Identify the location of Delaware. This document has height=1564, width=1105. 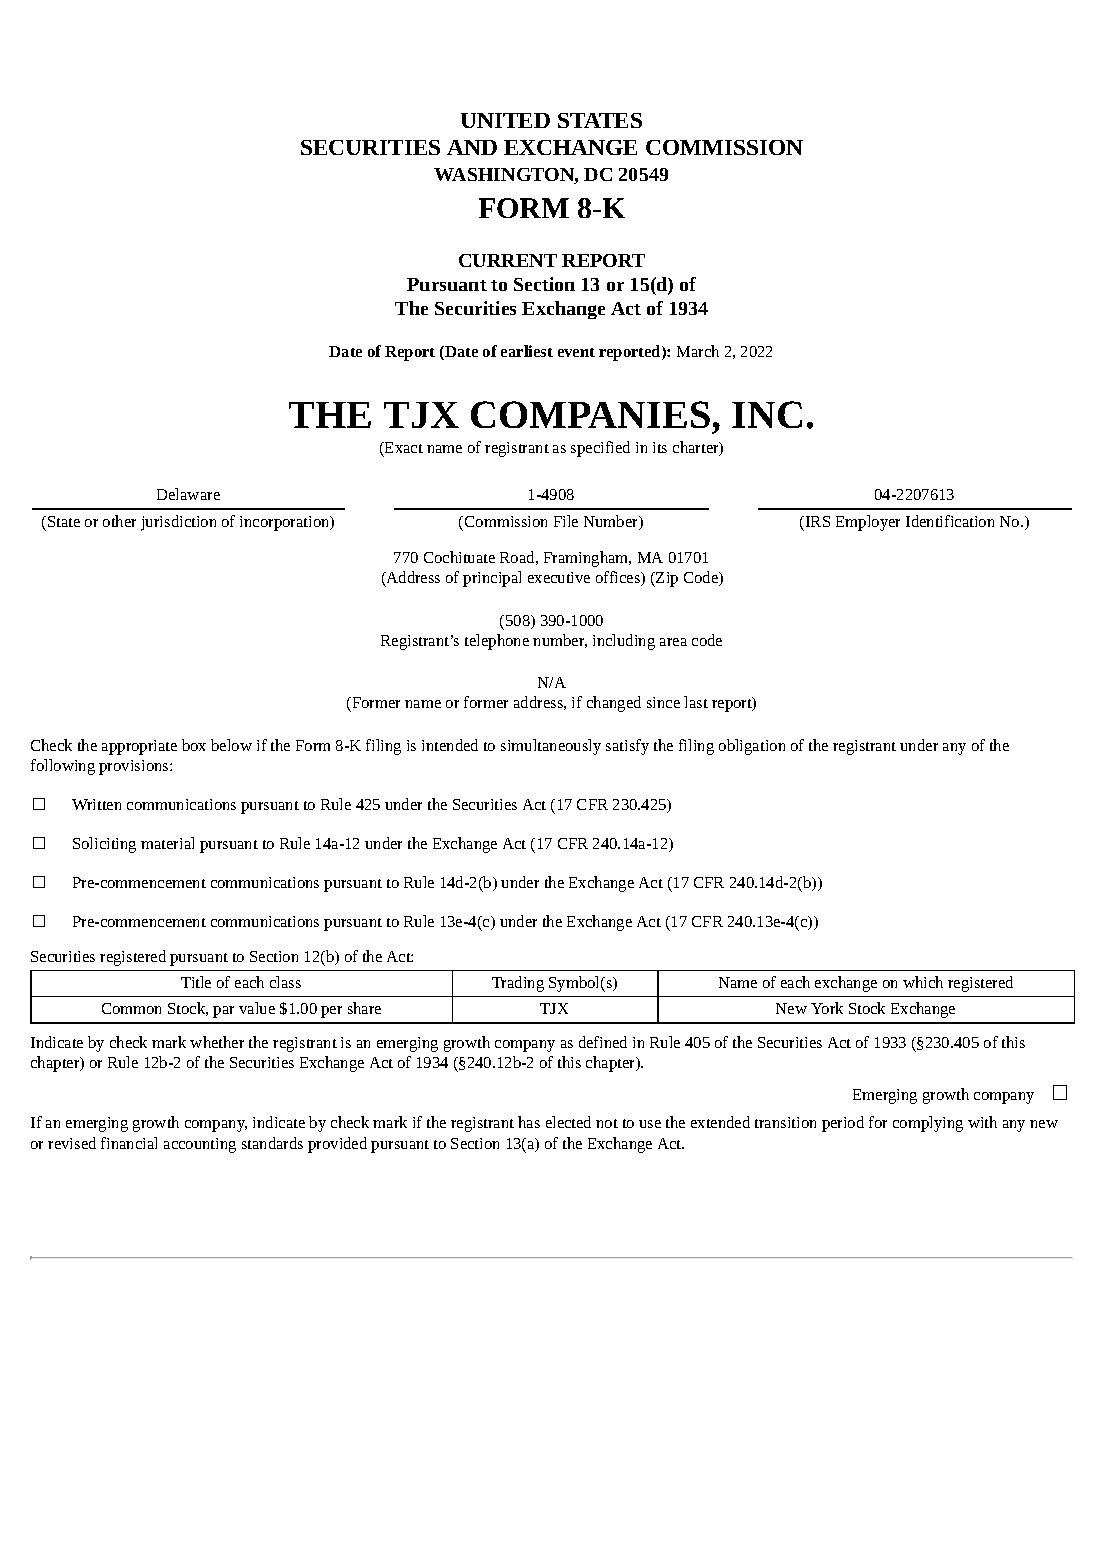
(188, 494).
